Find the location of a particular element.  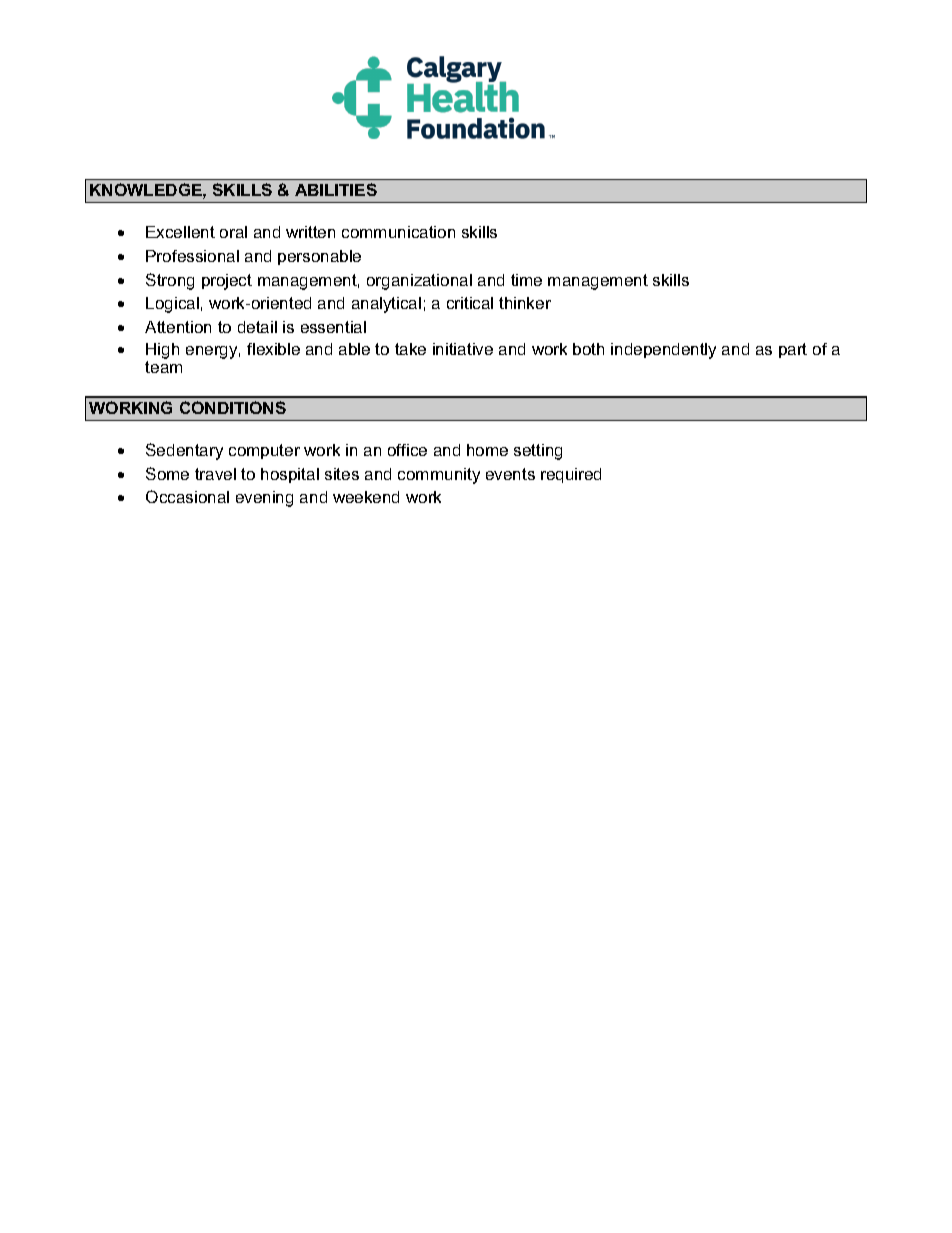

flexible is located at coordinates (273, 349).
